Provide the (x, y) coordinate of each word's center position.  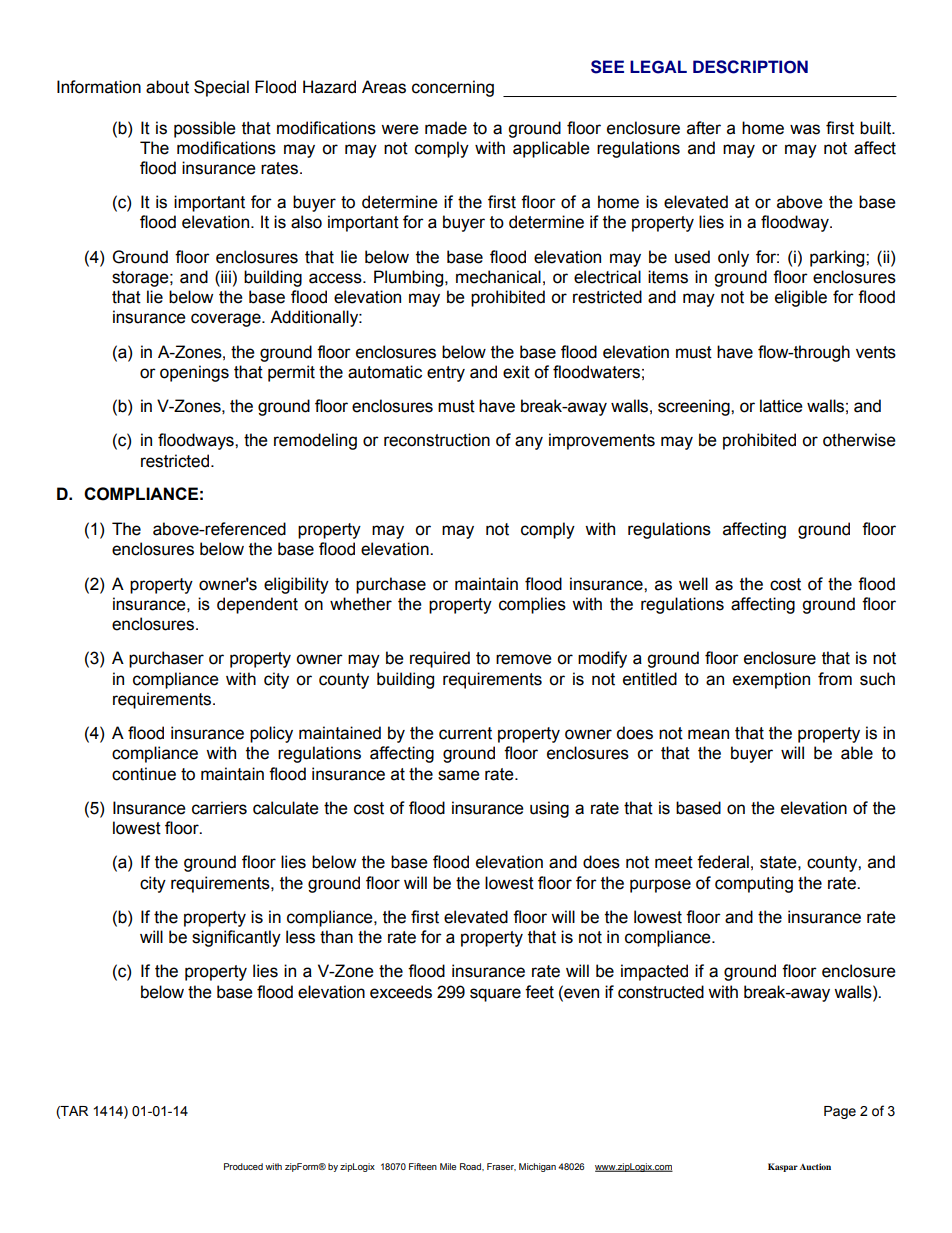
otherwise (859, 440)
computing (754, 884)
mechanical (498, 277)
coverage (227, 320)
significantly (236, 938)
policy (271, 734)
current (465, 733)
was (805, 129)
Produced (243, 1166)
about (167, 87)
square (495, 995)
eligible (801, 298)
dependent (257, 605)
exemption (771, 680)
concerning (453, 88)
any (529, 443)
